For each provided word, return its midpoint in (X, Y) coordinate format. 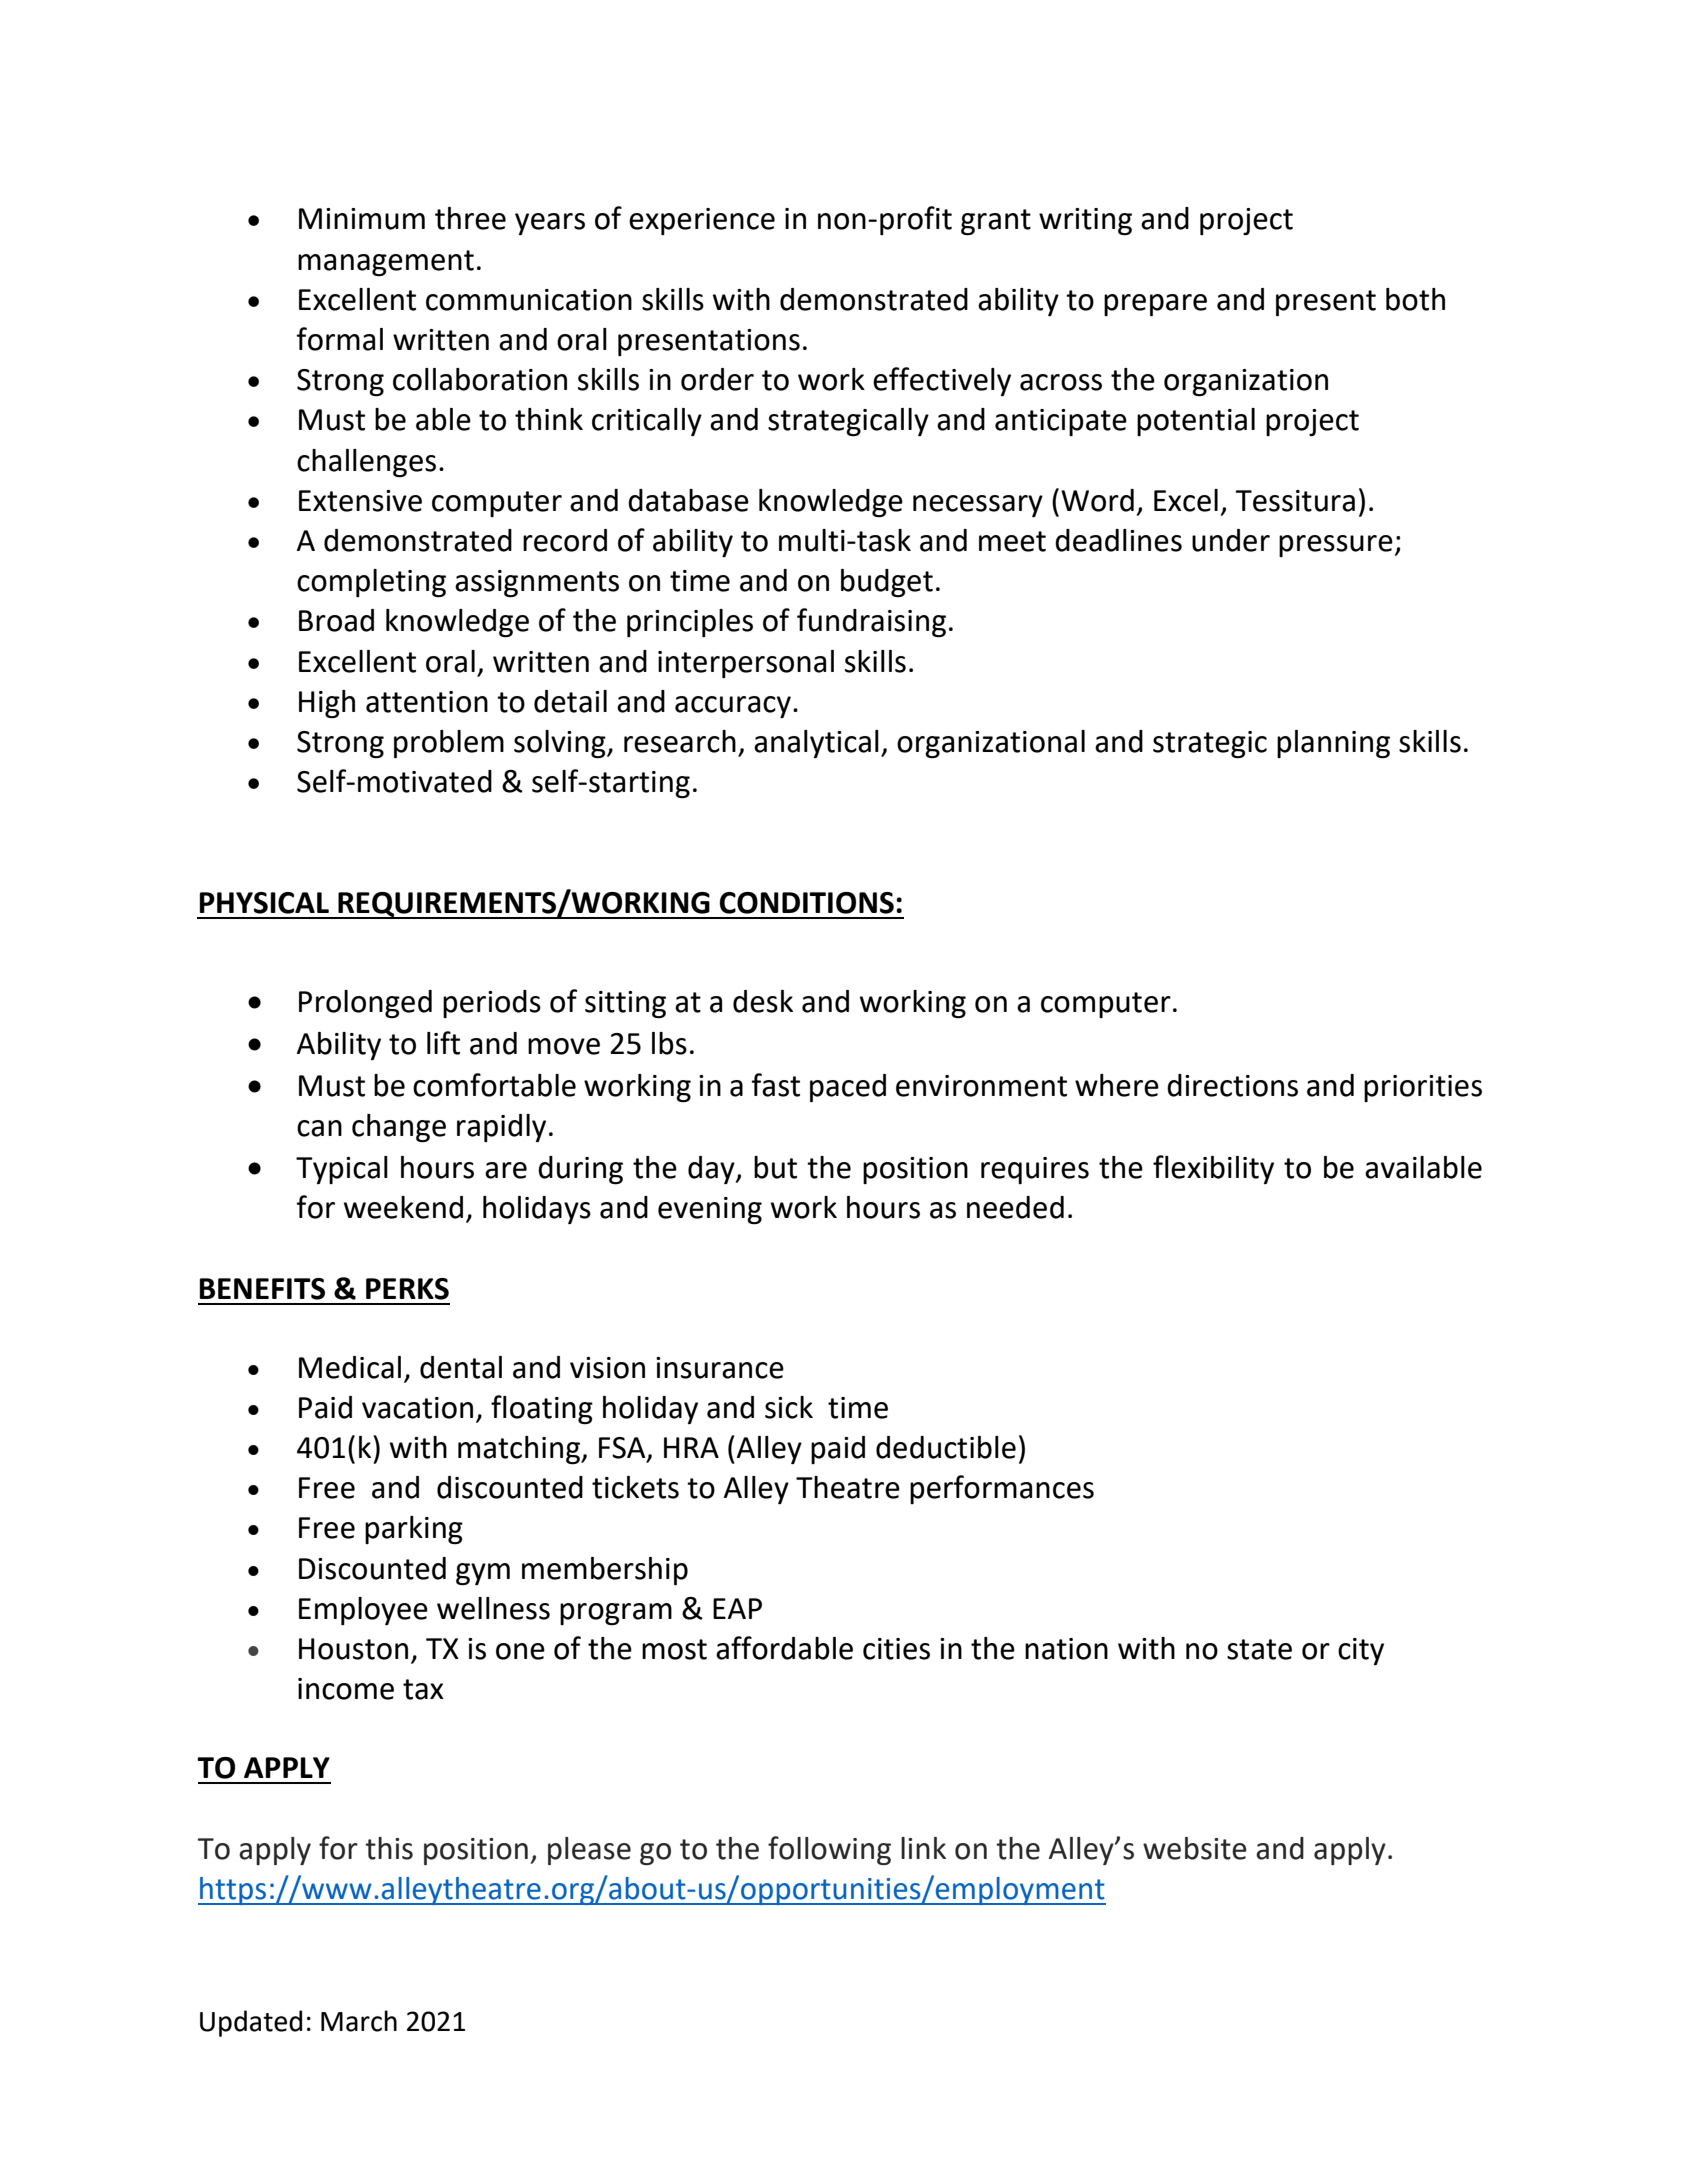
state (1259, 1649)
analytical (816, 744)
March (359, 2021)
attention (427, 702)
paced (848, 1088)
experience (702, 221)
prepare (1155, 305)
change (399, 1128)
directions (1232, 1085)
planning (1333, 744)
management (386, 263)
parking (414, 1530)
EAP (737, 1608)
